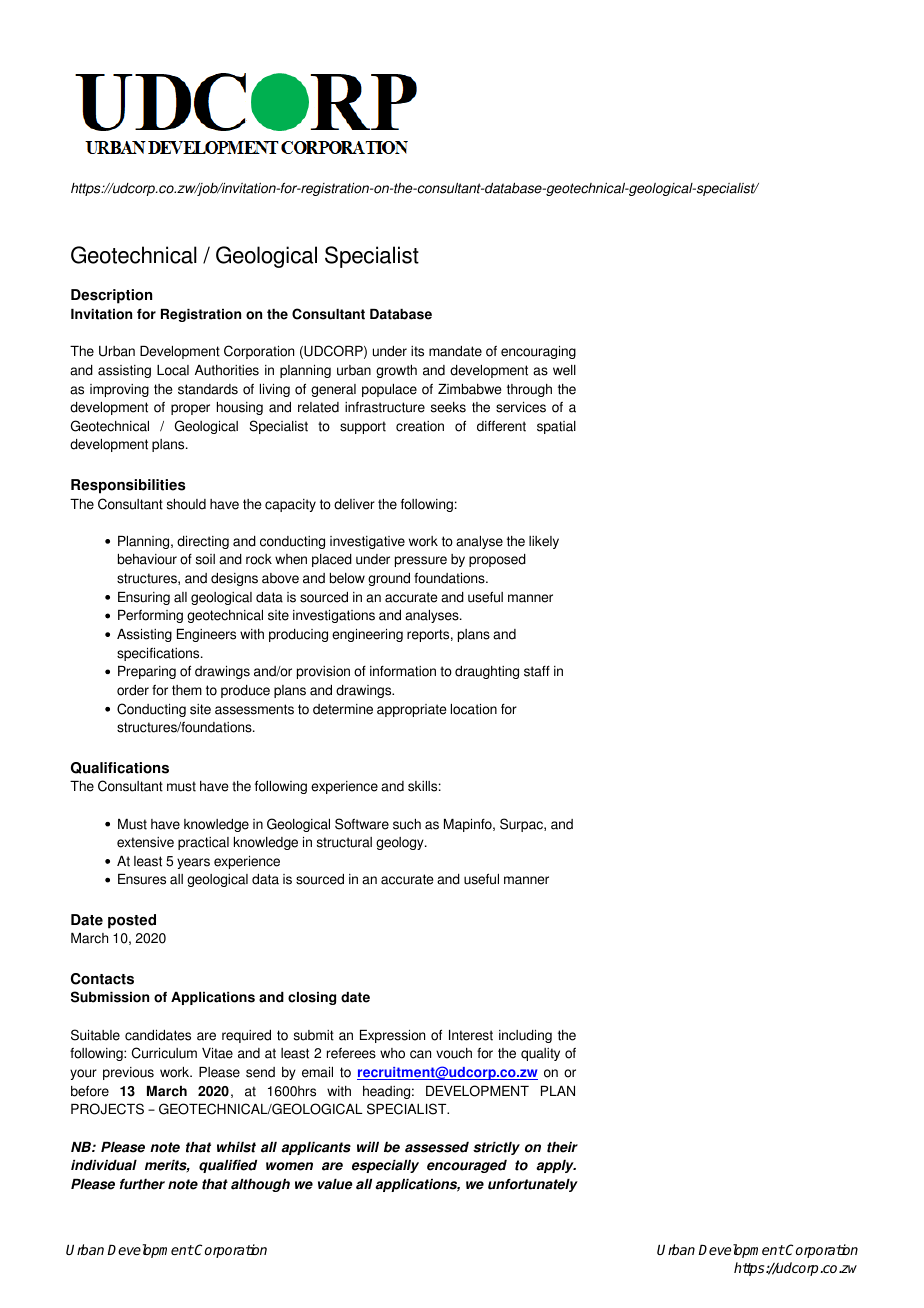  Describe the element at coordinates (343, 709) in the page. I see `determine` at that location.
